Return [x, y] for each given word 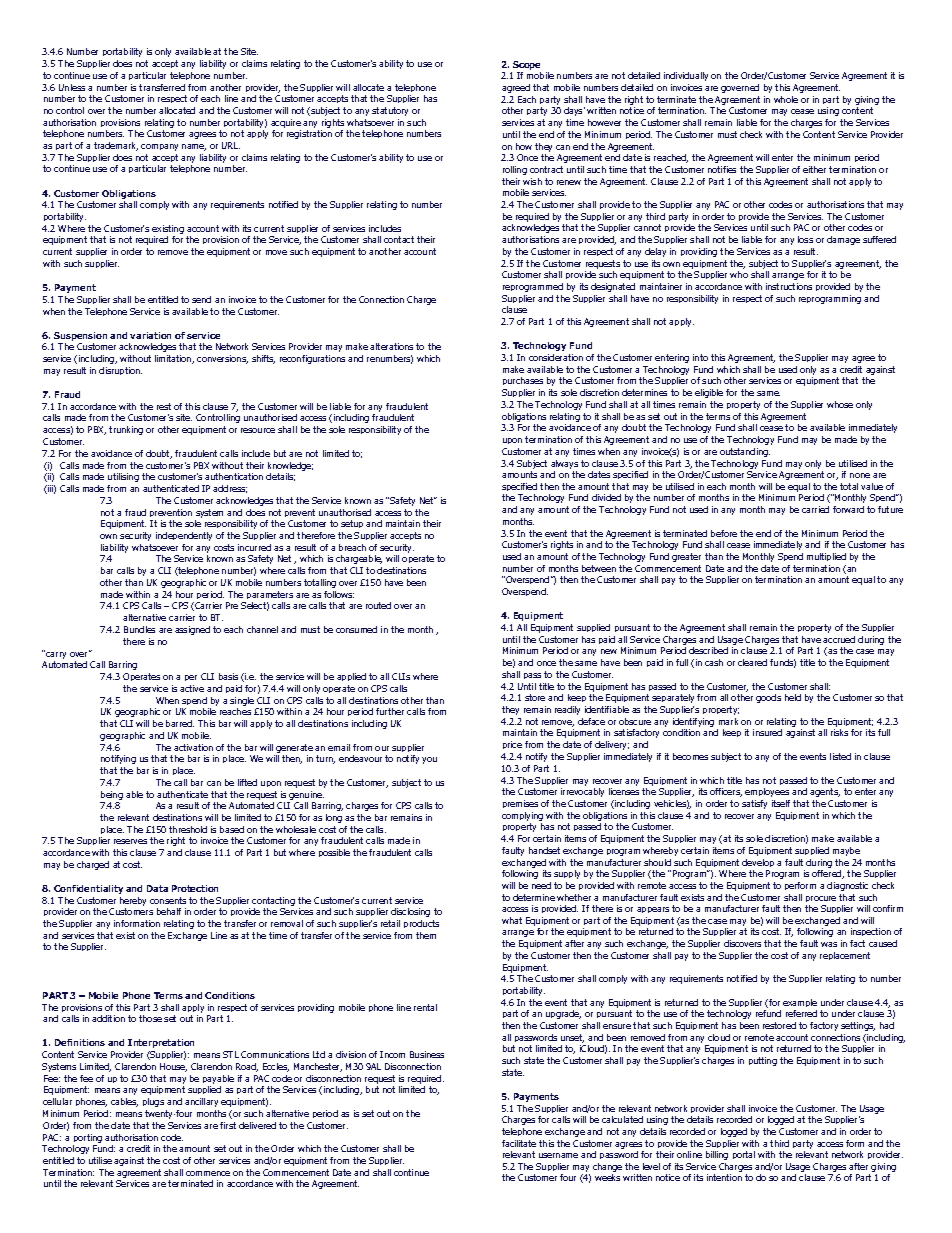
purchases [523, 381]
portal [744, 1155]
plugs [153, 1102]
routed [378, 605]
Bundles [139, 629]
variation [150, 335]
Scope [526, 65]
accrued [839, 639]
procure [821, 899]
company [159, 147]
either [814, 169]
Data [157, 888]
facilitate [519, 1143]
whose [840, 404]
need [541, 885]
